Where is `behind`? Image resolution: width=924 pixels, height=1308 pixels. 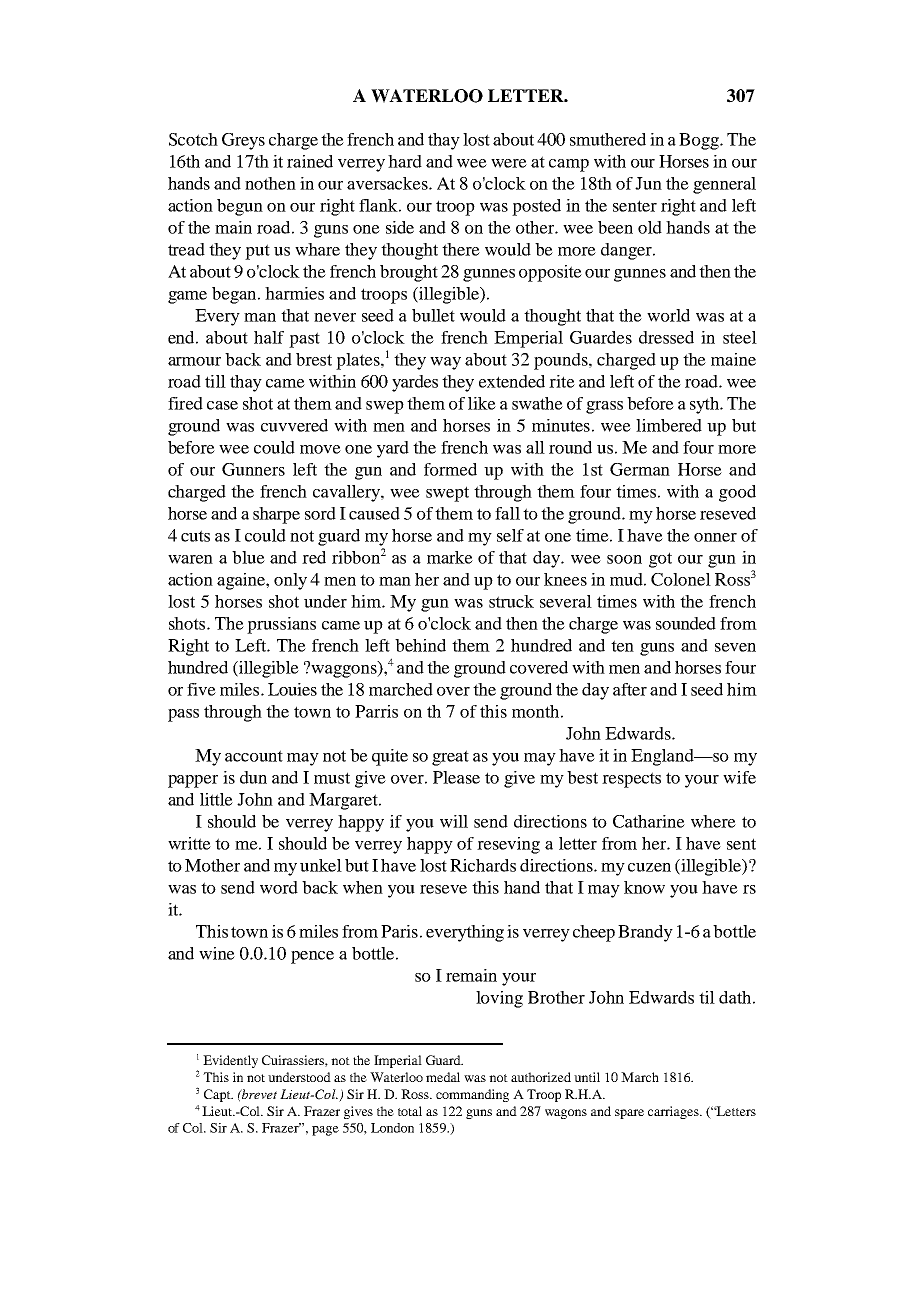 behind is located at coordinates (420, 645).
